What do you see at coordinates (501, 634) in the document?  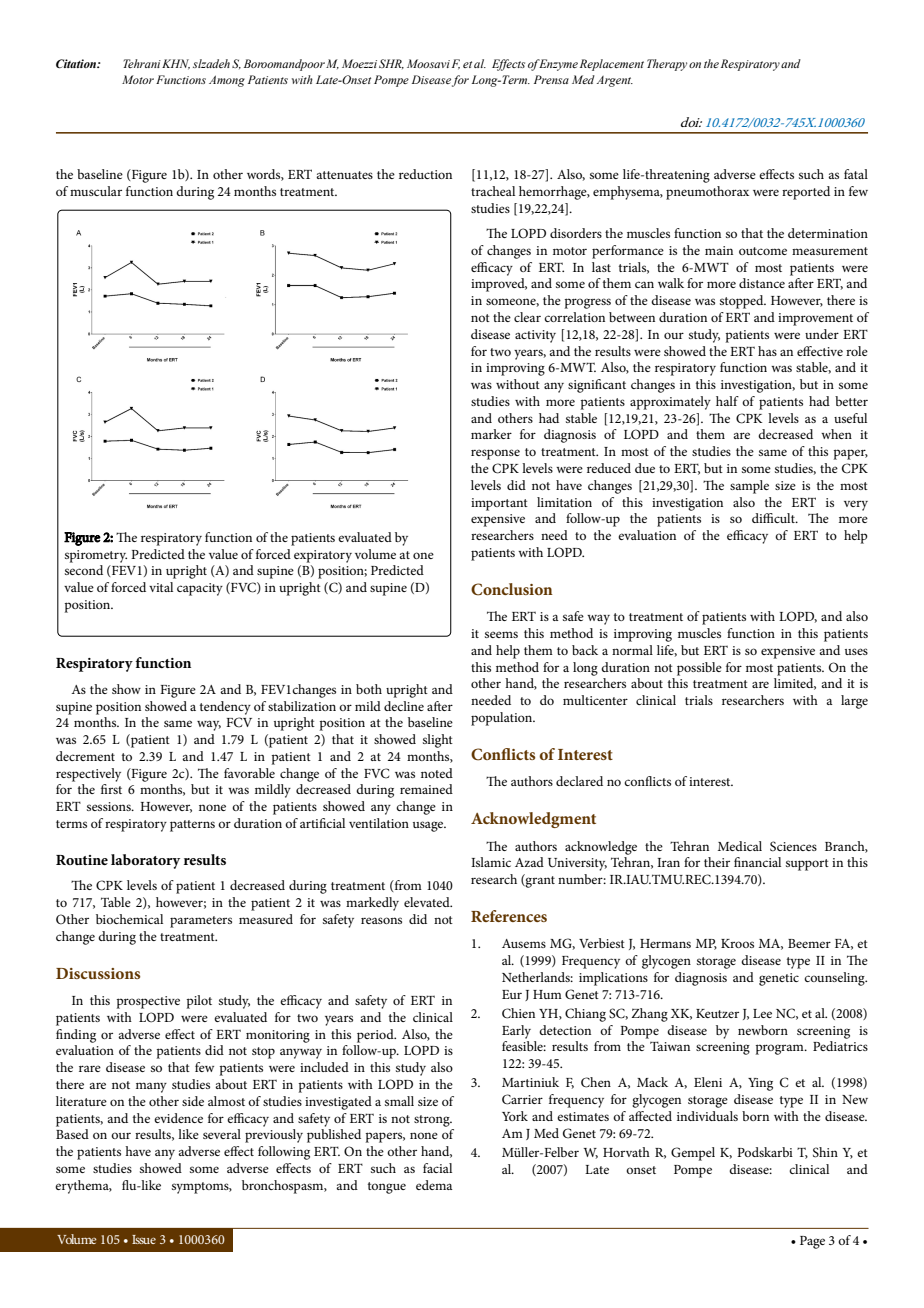 I see `seems` at bounding box center [501, 634].
